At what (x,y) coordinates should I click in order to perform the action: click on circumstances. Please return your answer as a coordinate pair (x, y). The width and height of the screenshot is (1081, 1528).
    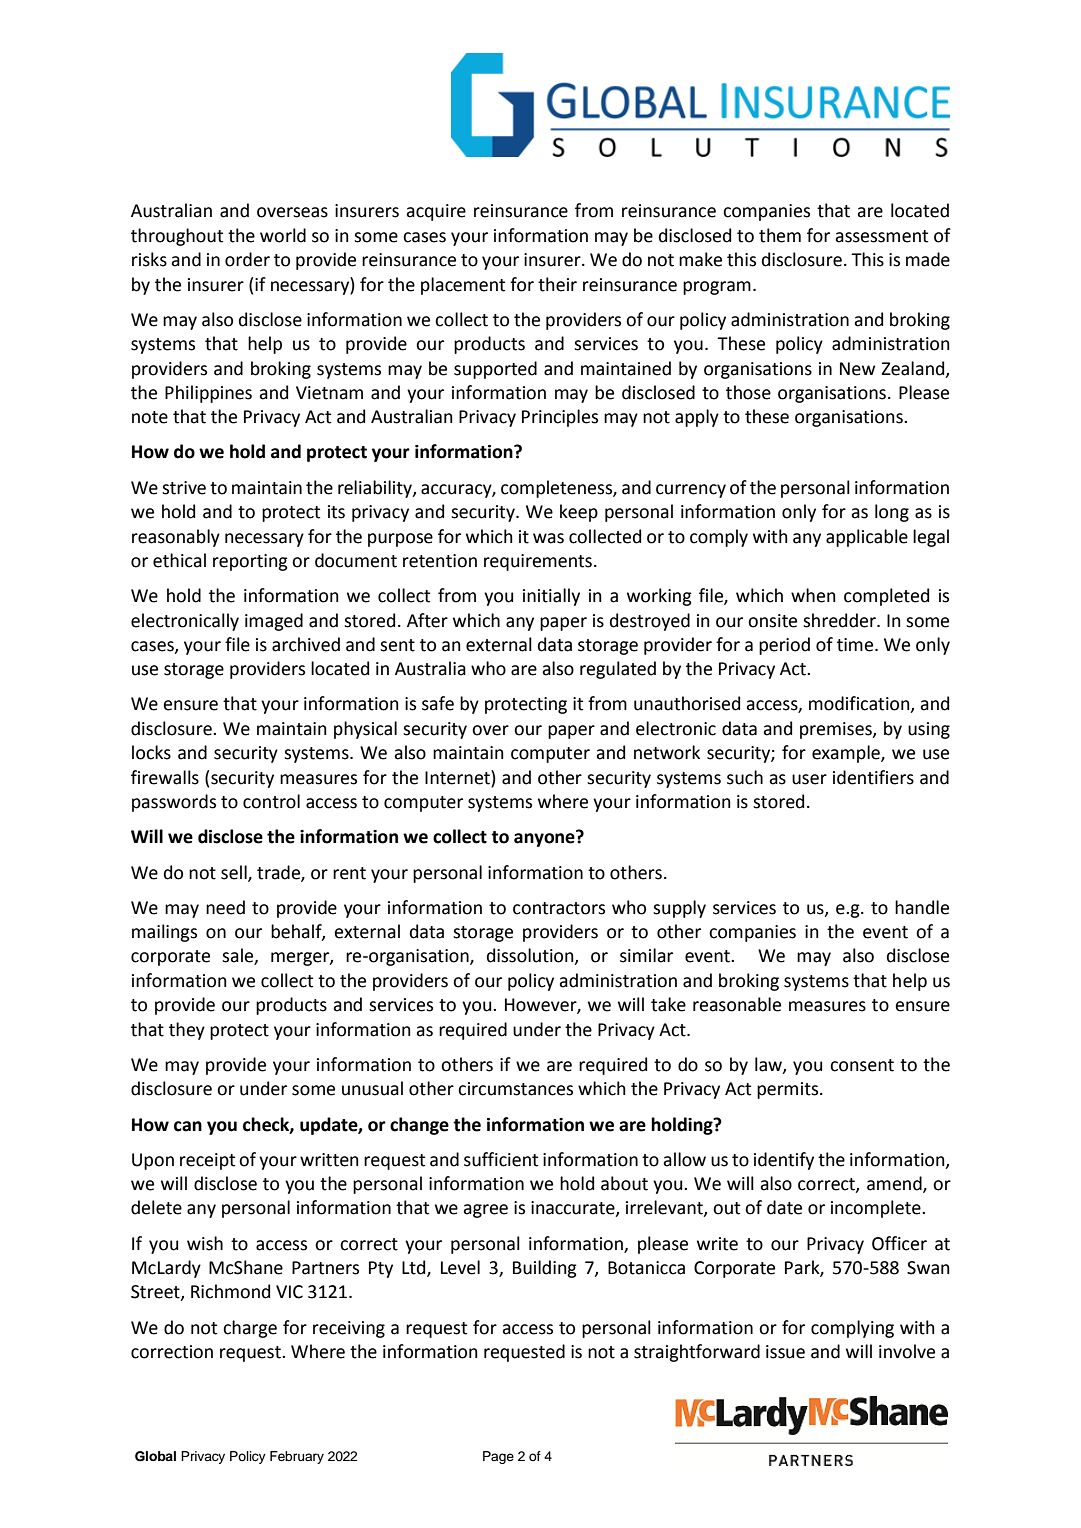
    Looking at the image, I should click on (515, 1089).
